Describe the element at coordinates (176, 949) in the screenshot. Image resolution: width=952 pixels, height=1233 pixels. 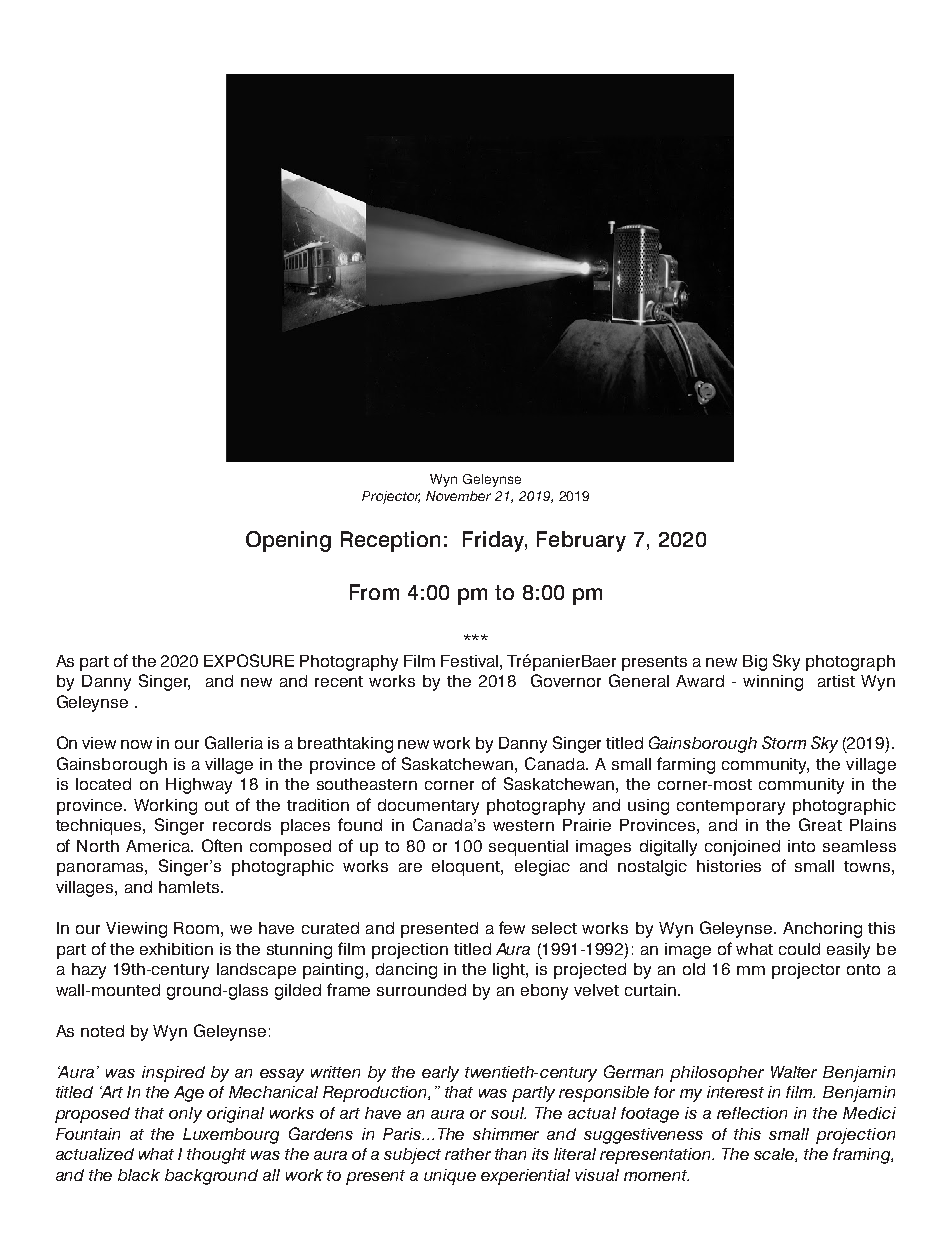
I see `exhibition` at that location.
